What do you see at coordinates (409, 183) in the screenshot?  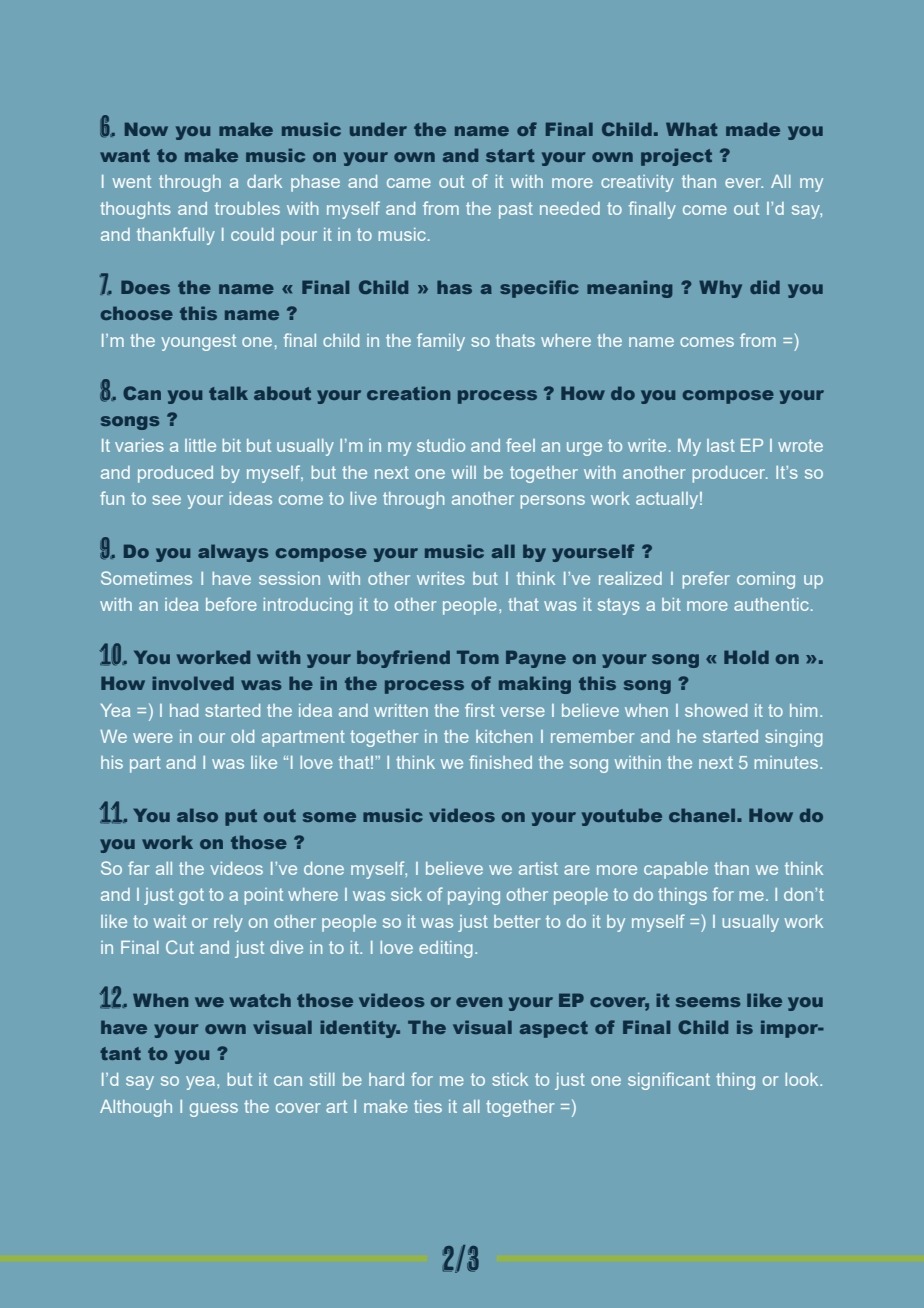 I see `came` at bounding box center [409, 183].
